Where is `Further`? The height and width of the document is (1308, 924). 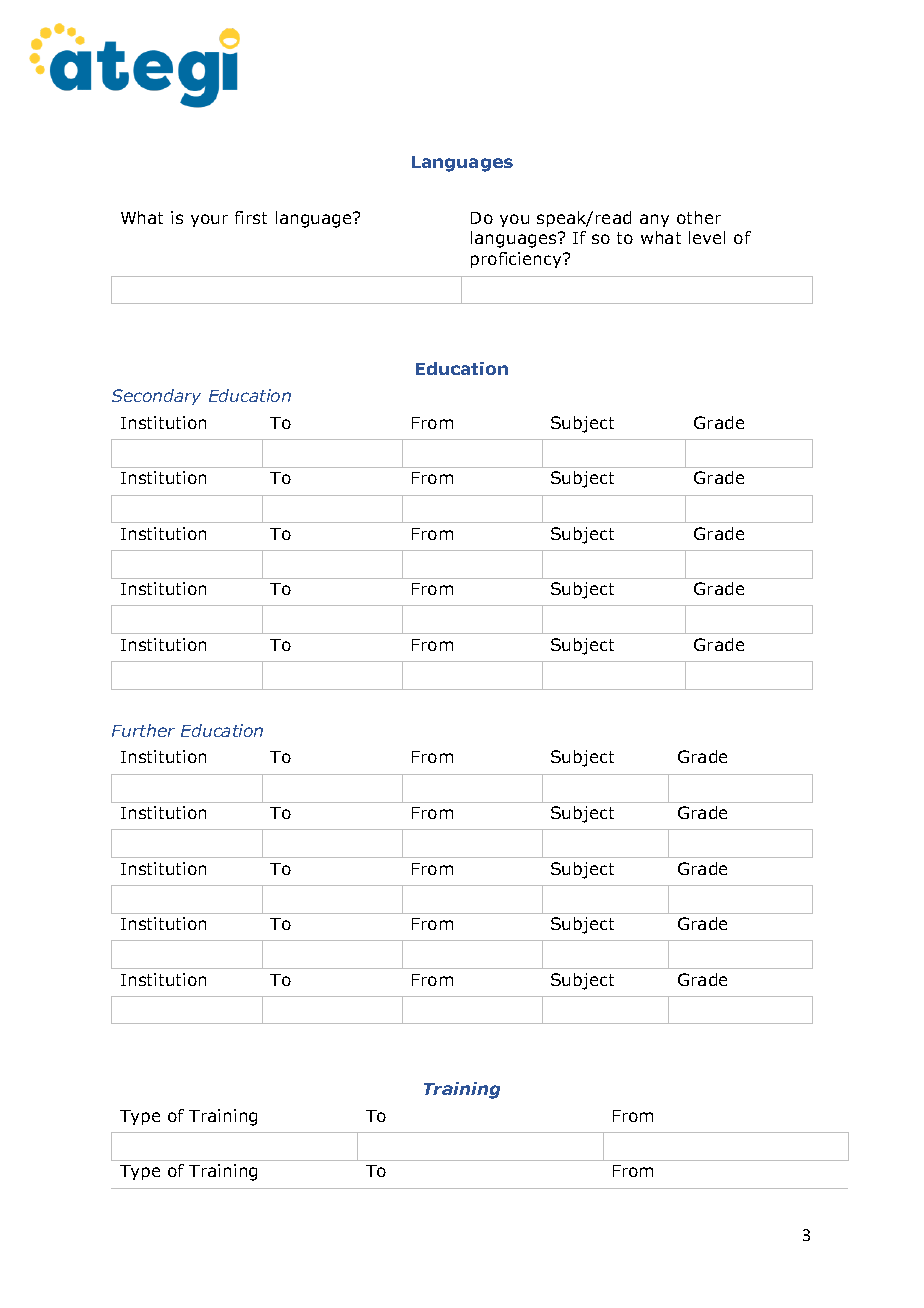 Further is located at coordinates (143, 730).
